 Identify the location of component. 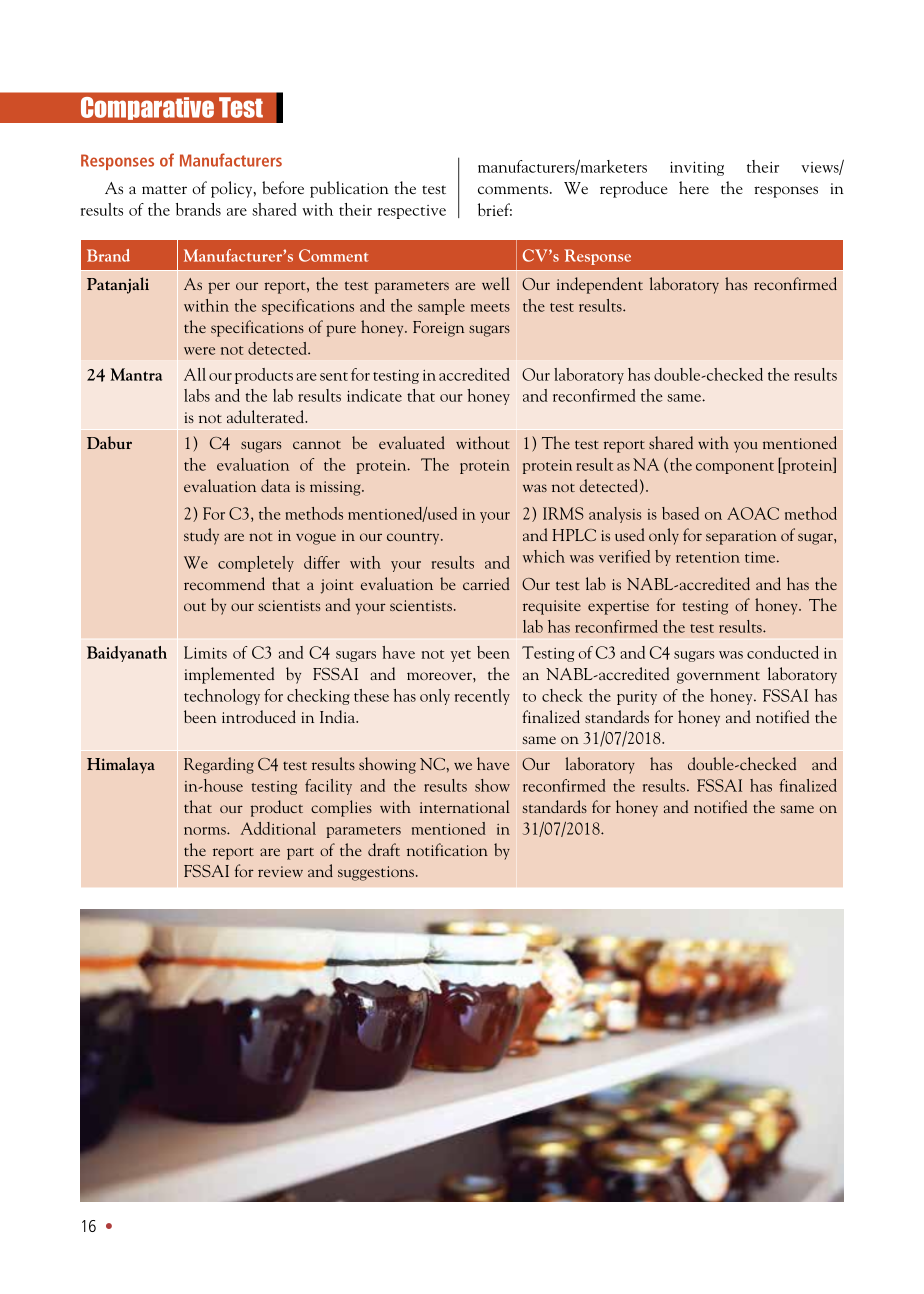
(735, 468).
